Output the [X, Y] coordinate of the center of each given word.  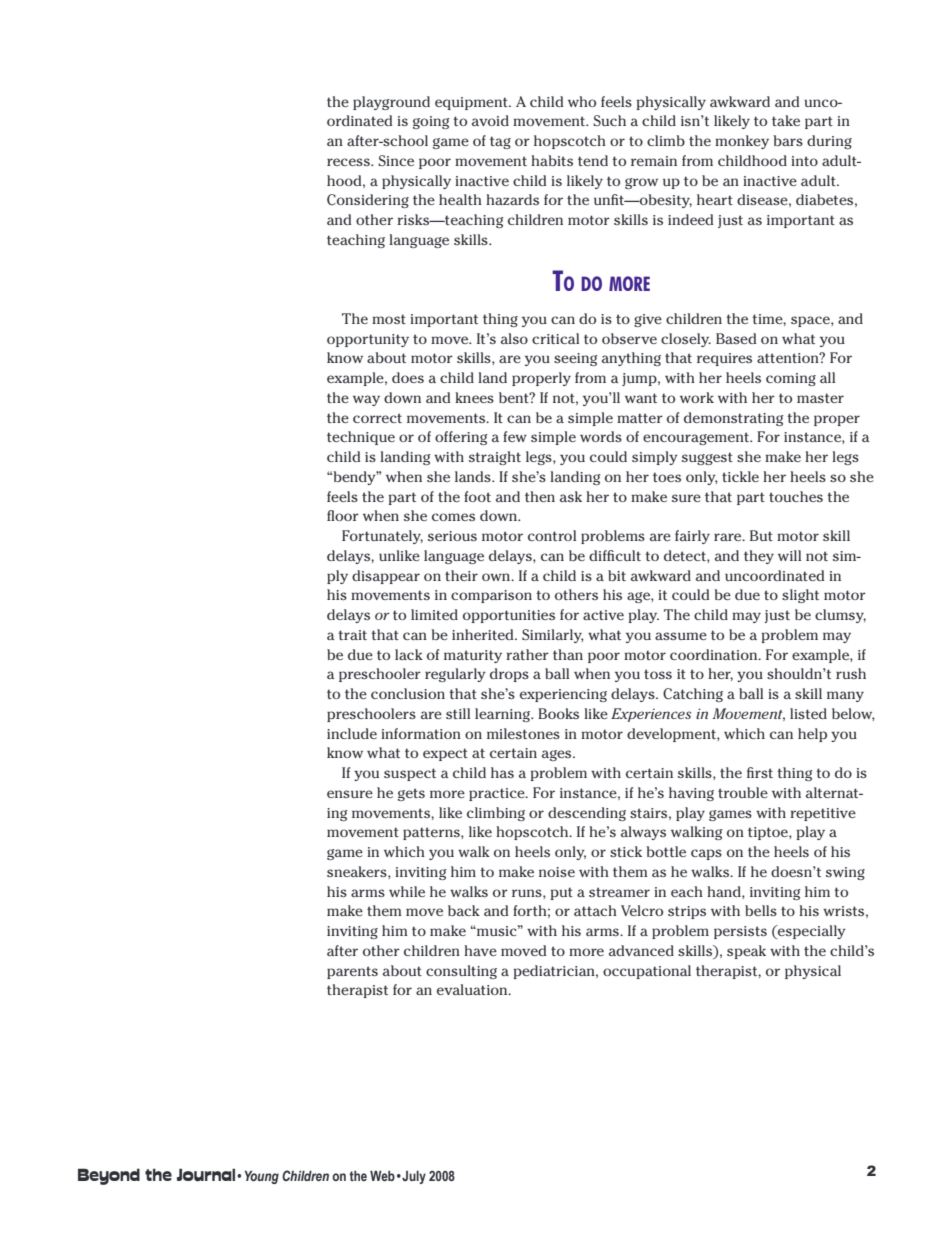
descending [587, 814]
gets [411, 794]
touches [796, 496]
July [413, 1177]
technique [361, 438]
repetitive [823, 814]
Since [396, 160]
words [601, 436]
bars [788, 140]
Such [609, 120]
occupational [647, 972]
